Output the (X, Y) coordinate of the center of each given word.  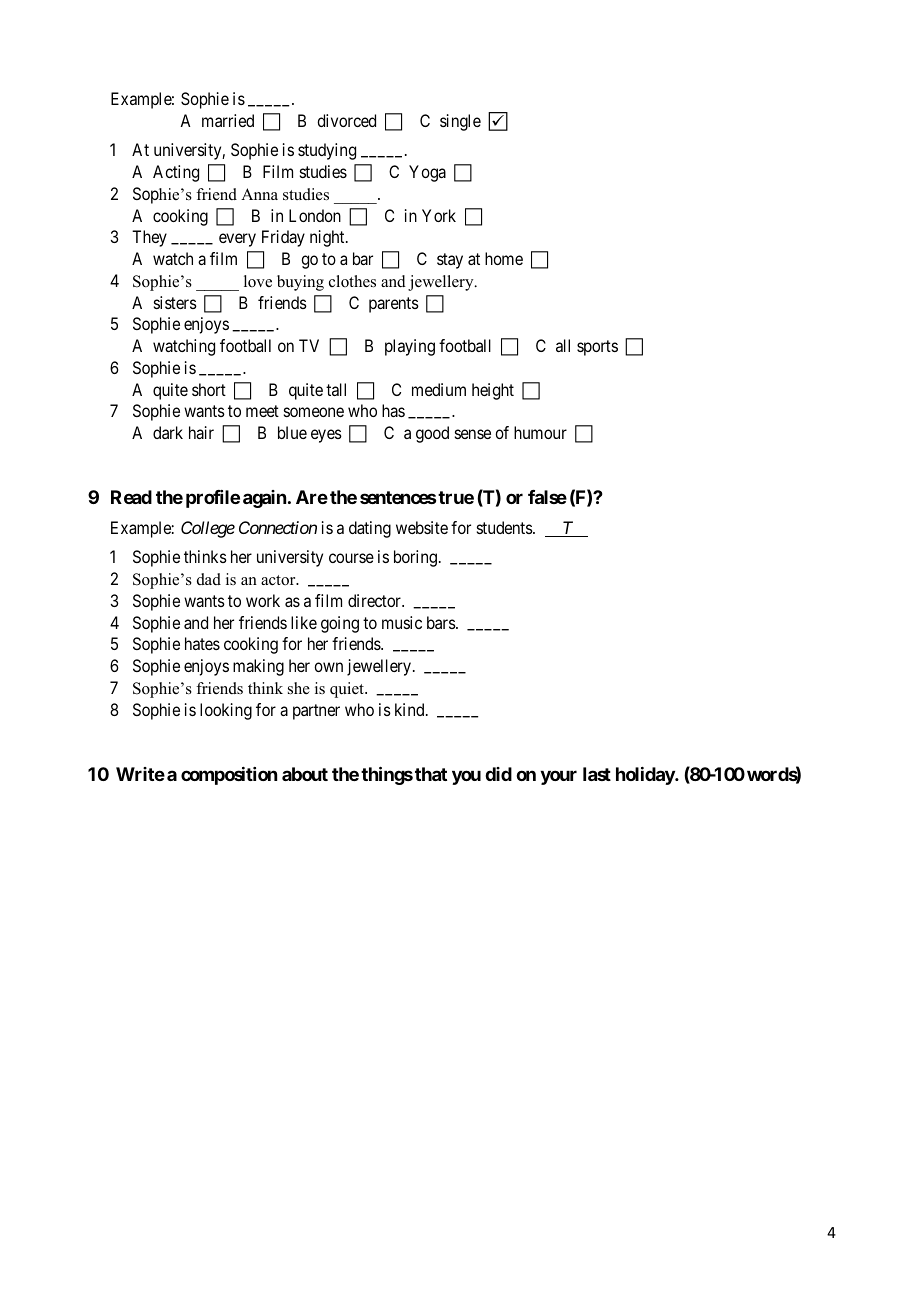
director (375, 600)
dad (209, 579)
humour (540, 432)
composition (229, 776)
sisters (175, 302)
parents (394, 305)
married (228, 120)
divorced (346, 120)
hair (201, 432)
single (460, 122)
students (505, 527)
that (431, 774)
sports (597, 348)
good (432, 434)
